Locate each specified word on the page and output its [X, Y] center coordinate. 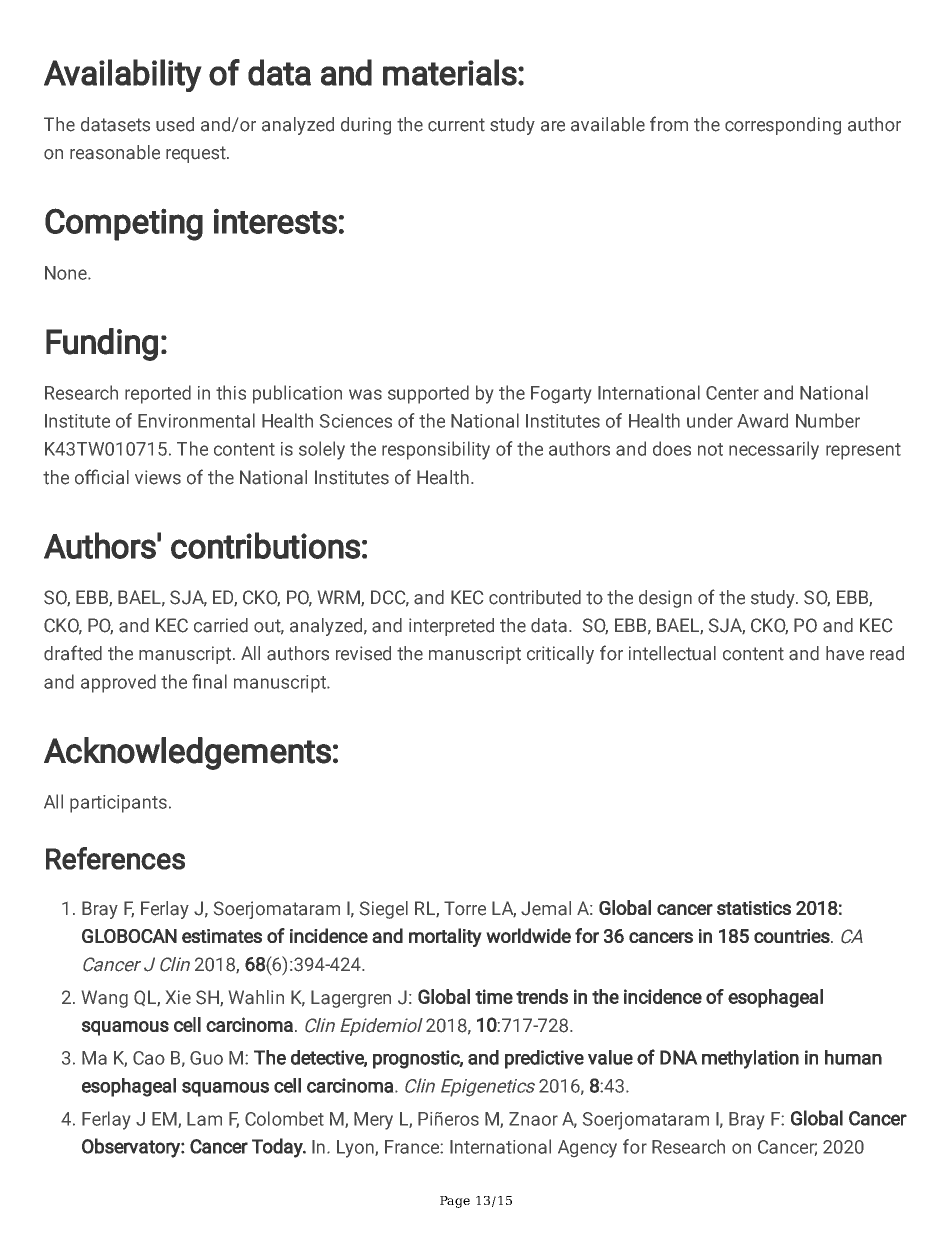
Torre [465, 908]
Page [455, 1202]
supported [428, 394]
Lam [204, 1119]
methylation [750, 1059]
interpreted [451, 627]
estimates [222, 936]
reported [158, 394]
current [456, 125]
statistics [754, 908]
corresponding [783, 126]
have [845, 653]
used [175, 124]
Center [732, 393]
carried [221, 625]
